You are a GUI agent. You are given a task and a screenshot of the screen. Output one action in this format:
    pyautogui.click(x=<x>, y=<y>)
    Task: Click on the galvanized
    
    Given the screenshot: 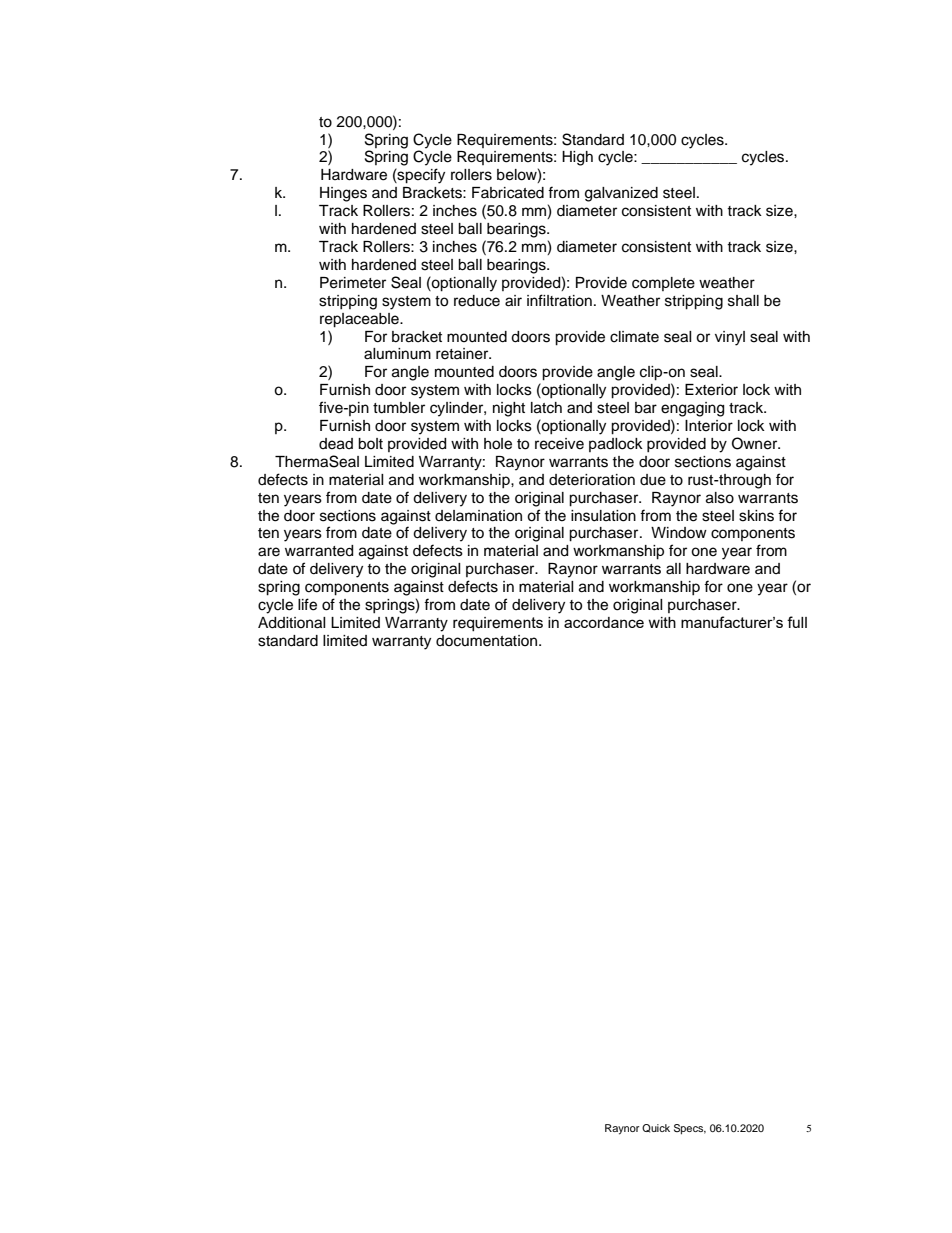 What is the action you would take?
    pyautogui.click(x=621, y=194)
